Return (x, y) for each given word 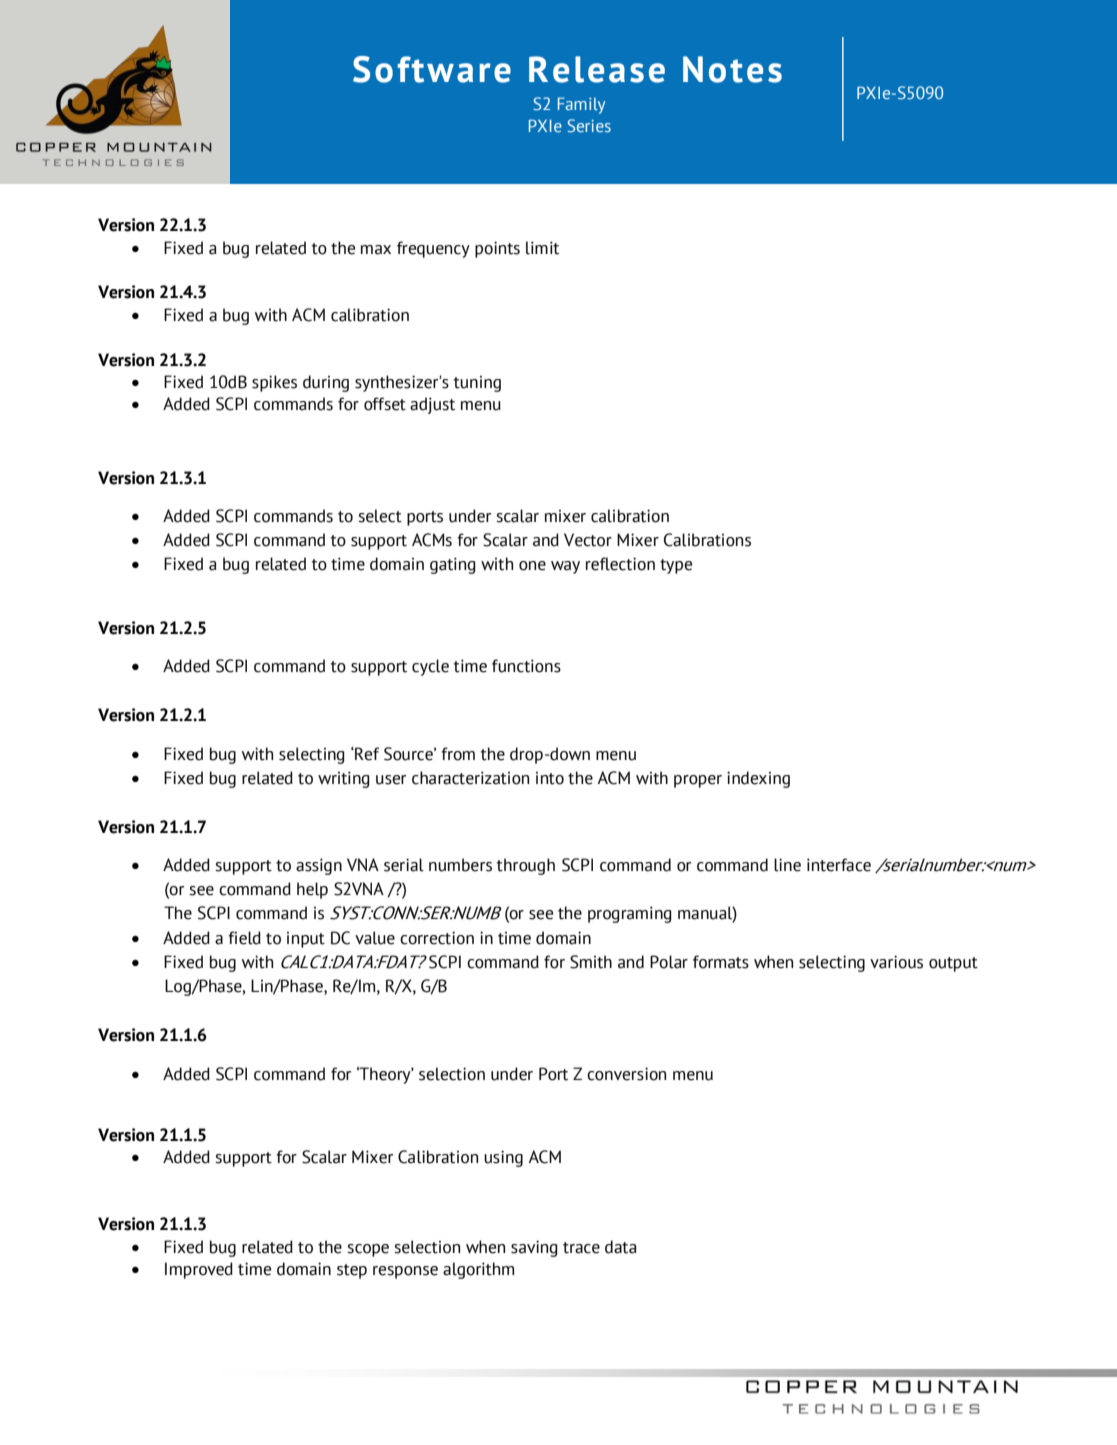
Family (581, 105)
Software (432, 69)
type (676, 566)
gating (452, 565)
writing (343, 779)
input (306, 940)
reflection (620, 564)
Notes (732, 69)
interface (839, 865)
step (352, 1271)
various (896, 962)
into (550, 778)
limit (542, 248)
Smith (591, 962)
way (565, 567)
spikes (274, 383)
